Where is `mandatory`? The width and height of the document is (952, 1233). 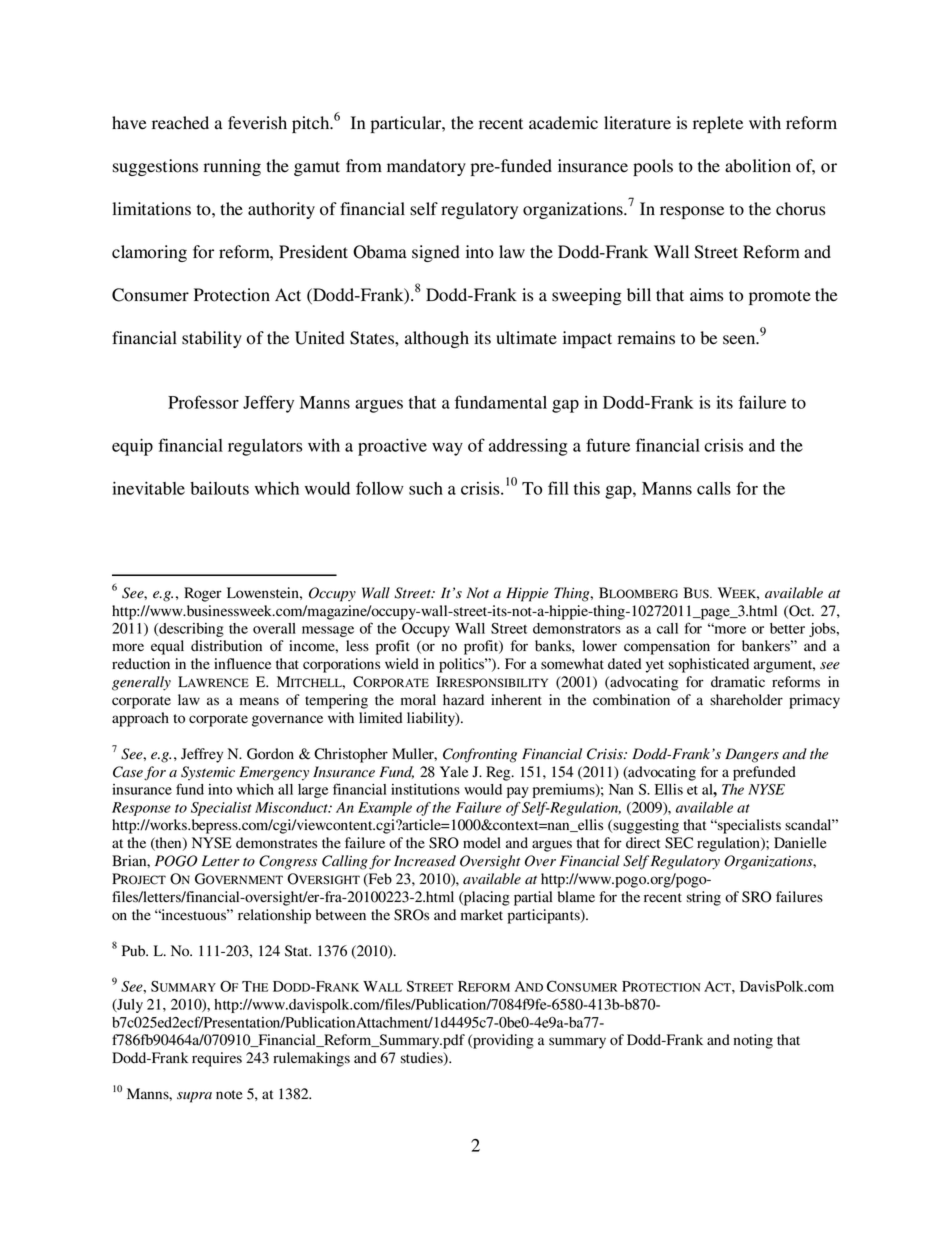 mandatory is located at coordinates (426, 167).
